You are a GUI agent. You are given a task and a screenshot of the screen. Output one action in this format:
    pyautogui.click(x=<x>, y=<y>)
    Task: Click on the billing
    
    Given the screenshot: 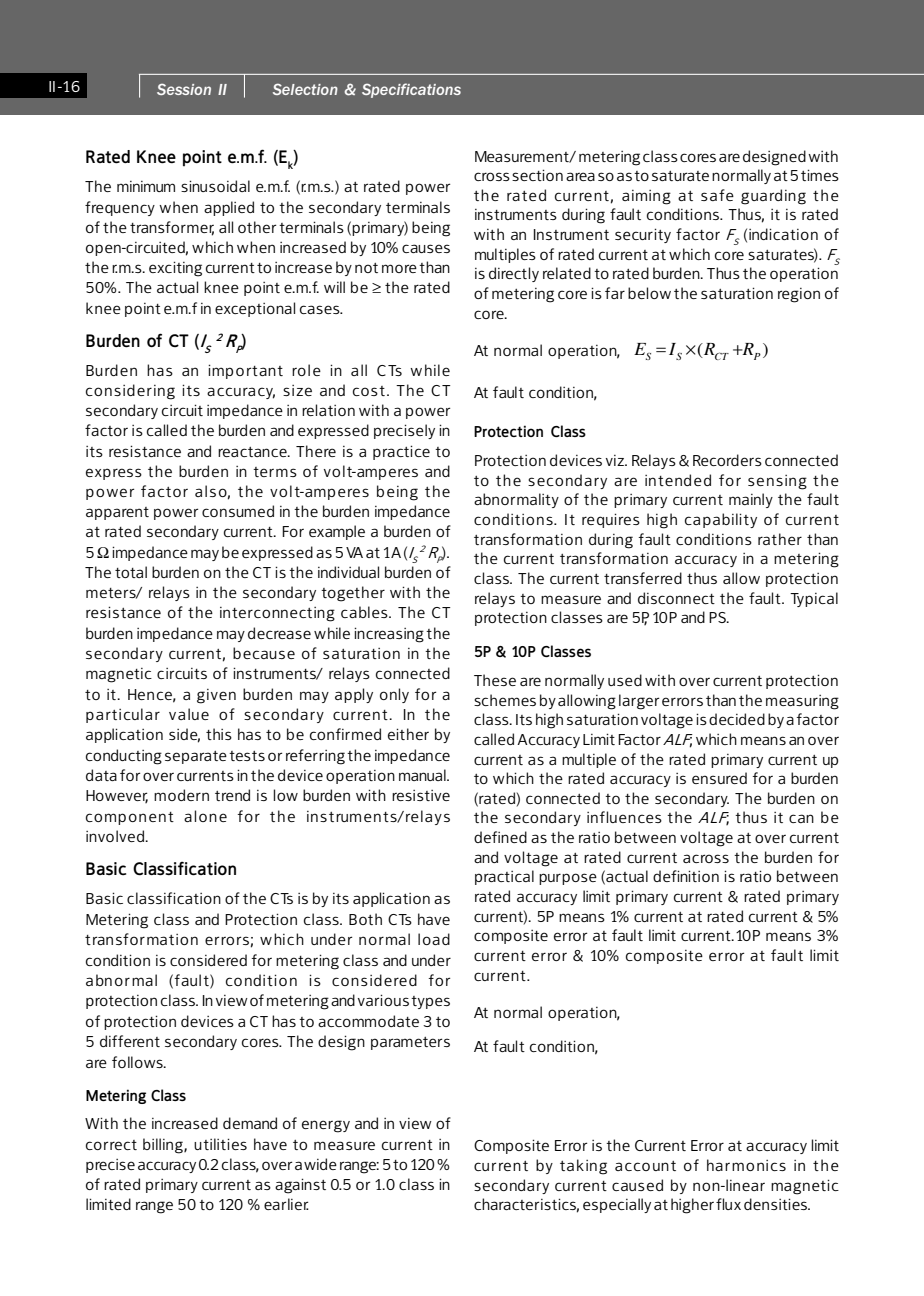 What is the action you would take?
    pyautogui.click(x=164, y=1146)
